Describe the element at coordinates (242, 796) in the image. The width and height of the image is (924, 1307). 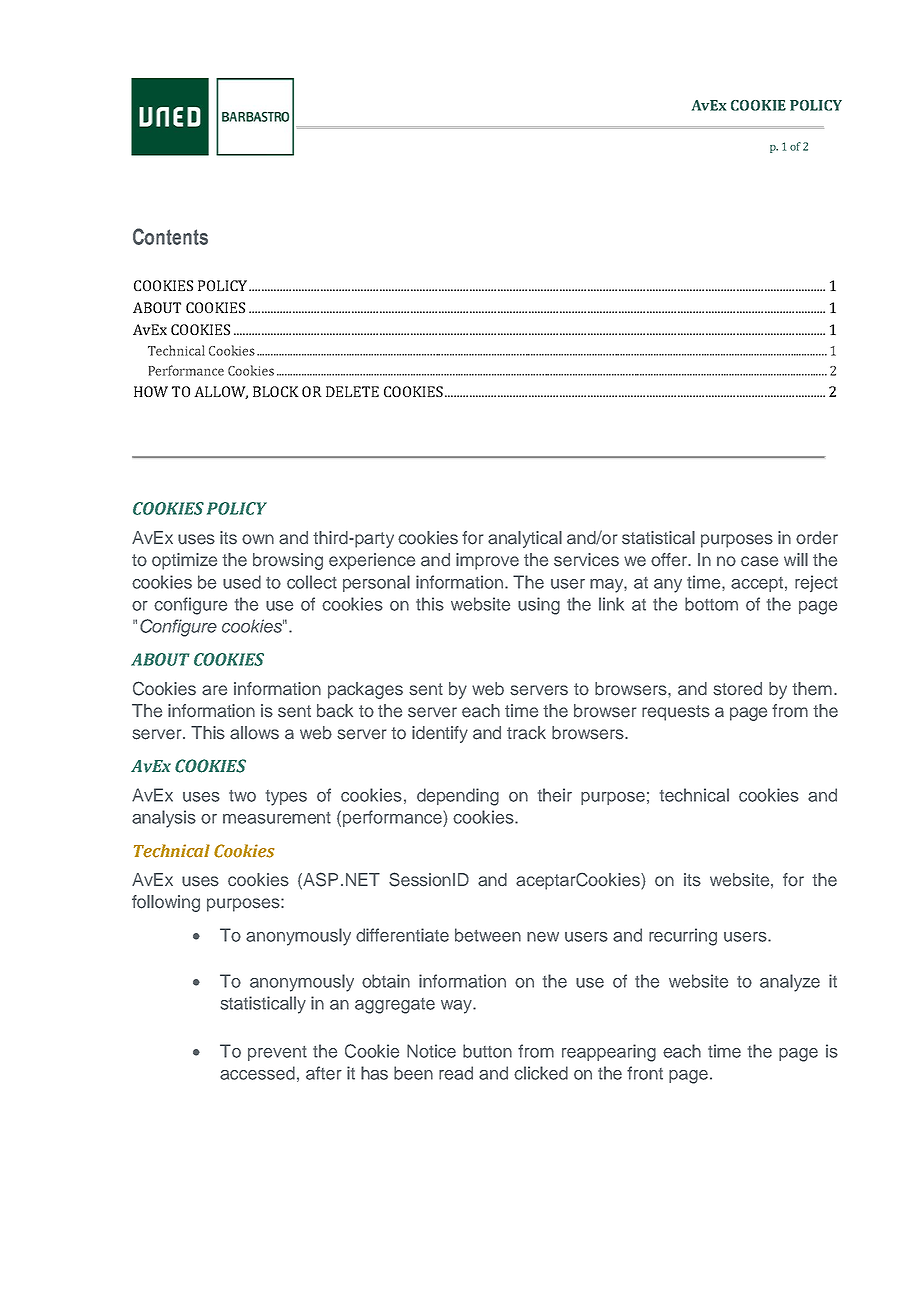
I see `two` at that location.
